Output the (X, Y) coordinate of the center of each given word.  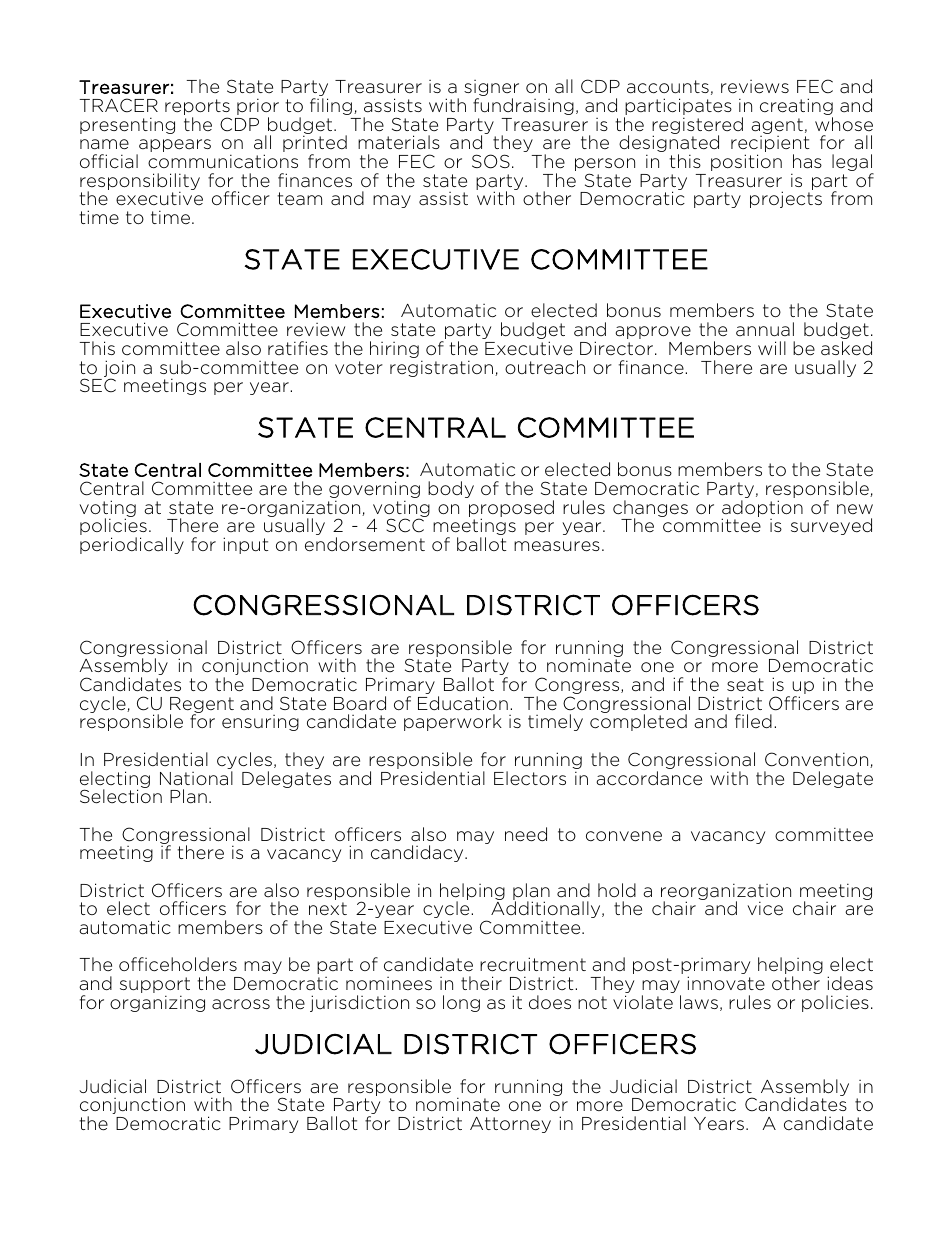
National (196, 778)
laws (699, 1002)
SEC (98, 385)
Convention (818, 760)
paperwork (453, 722)
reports (197, 108)
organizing (157, 1003)
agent (777, 127)
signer (491, 89)
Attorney (510, 1125)
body (451, 489)
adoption (762, 510)
